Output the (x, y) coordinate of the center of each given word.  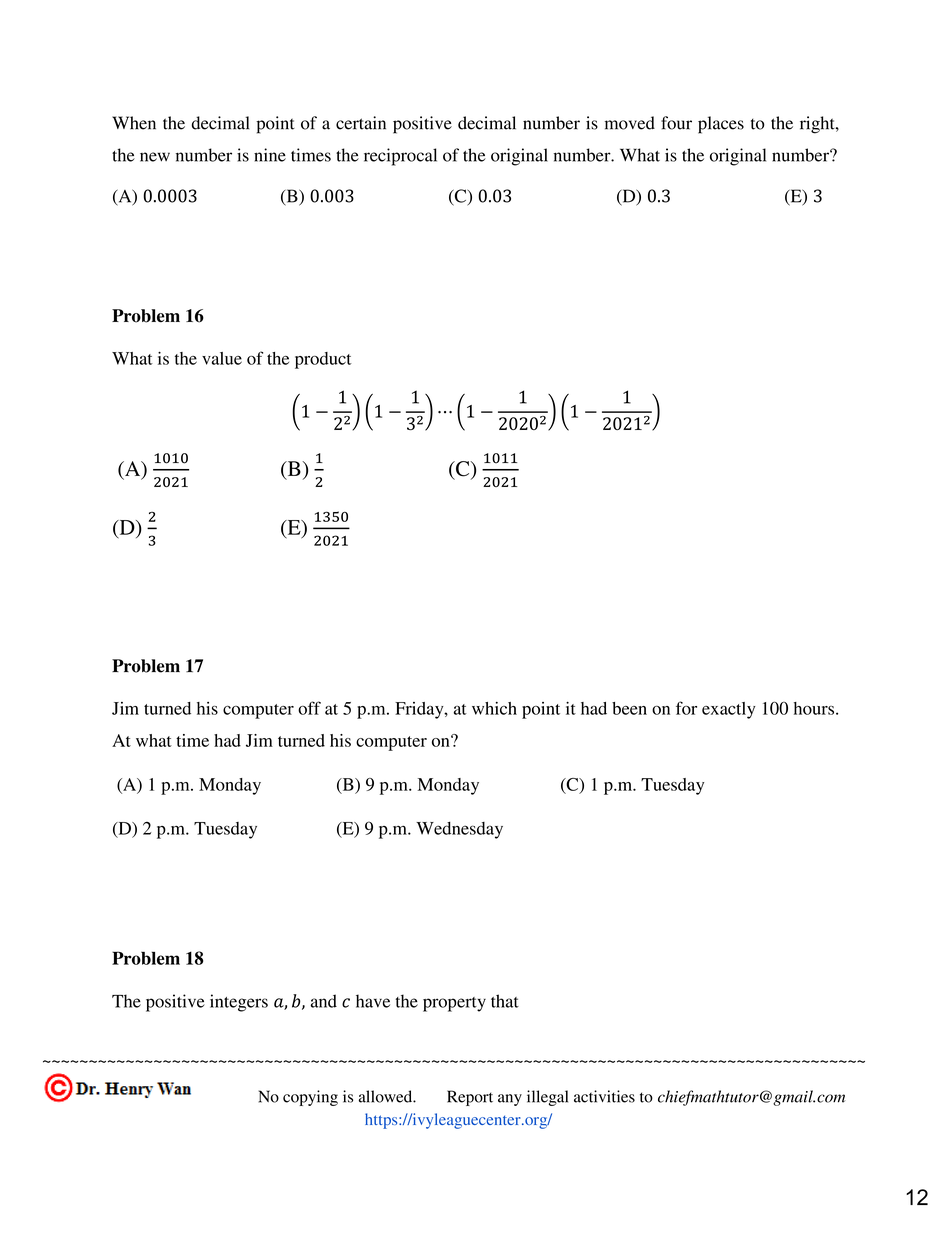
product (323, 360)
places (721, 125)
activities (604, 1096)
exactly (728, 710)
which (494, 708)
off (309, 708)
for (686, 708)
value (222, 358)
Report (470, 1098)
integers (239, 1003)
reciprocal (400, 157)
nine (270, 155)
